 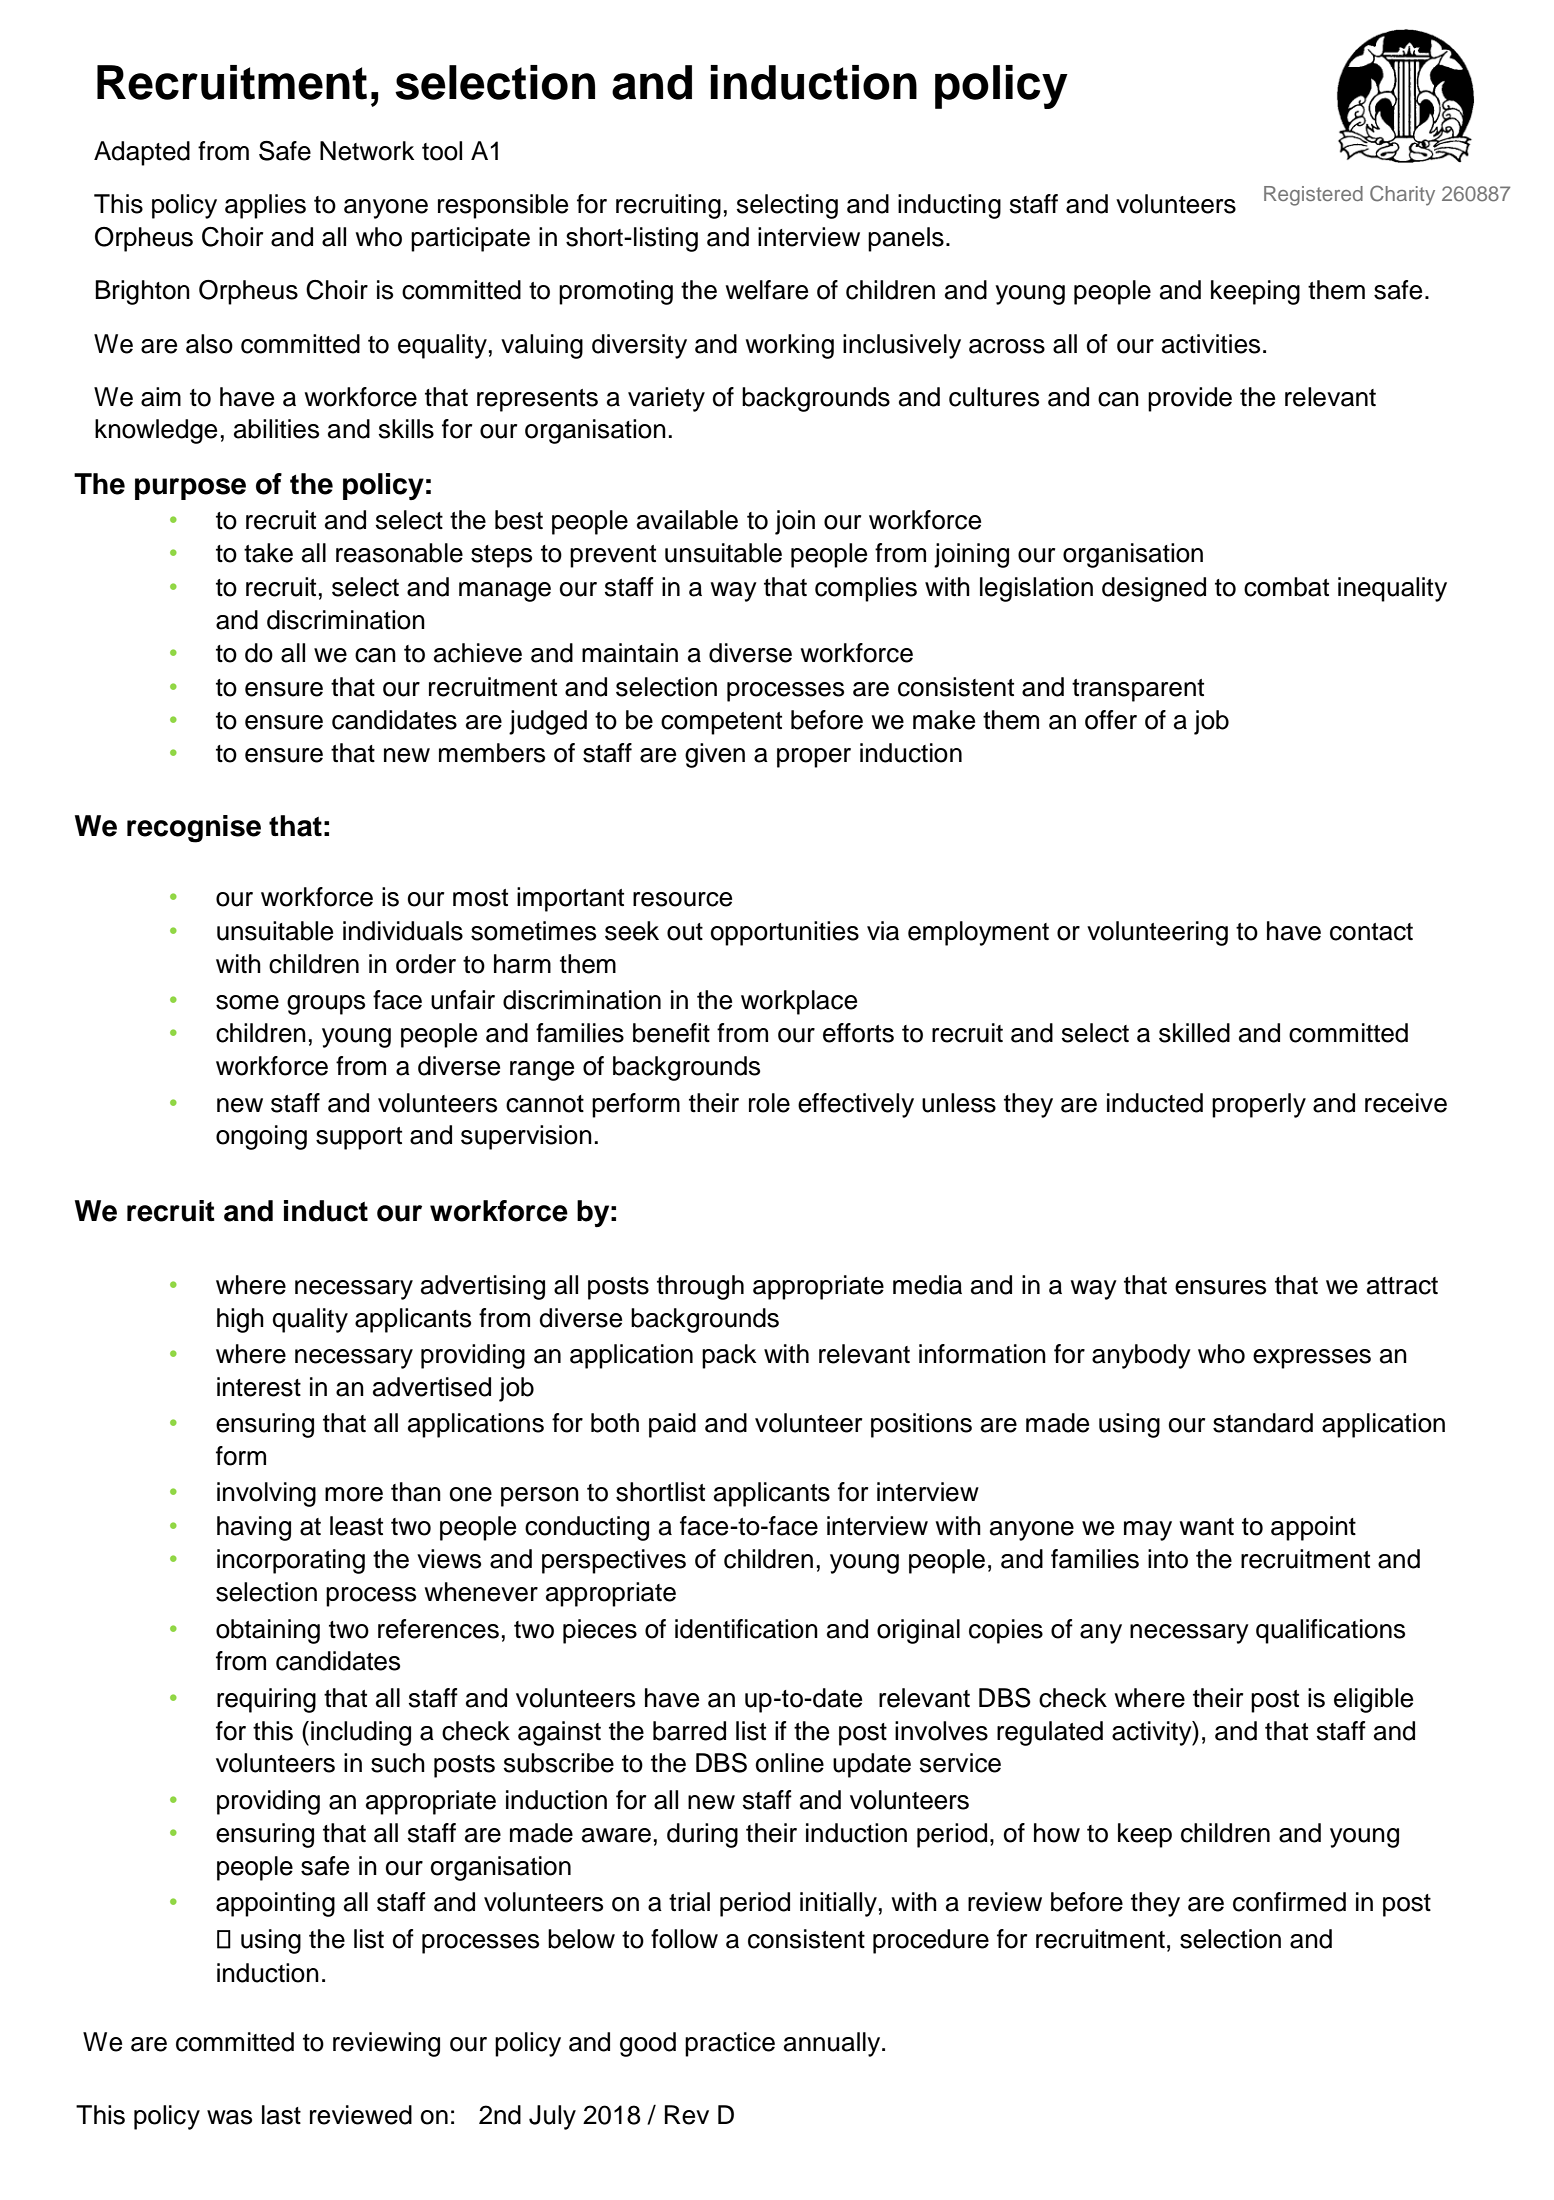 I want to click on Registered, so click(x=1313, y=196).
